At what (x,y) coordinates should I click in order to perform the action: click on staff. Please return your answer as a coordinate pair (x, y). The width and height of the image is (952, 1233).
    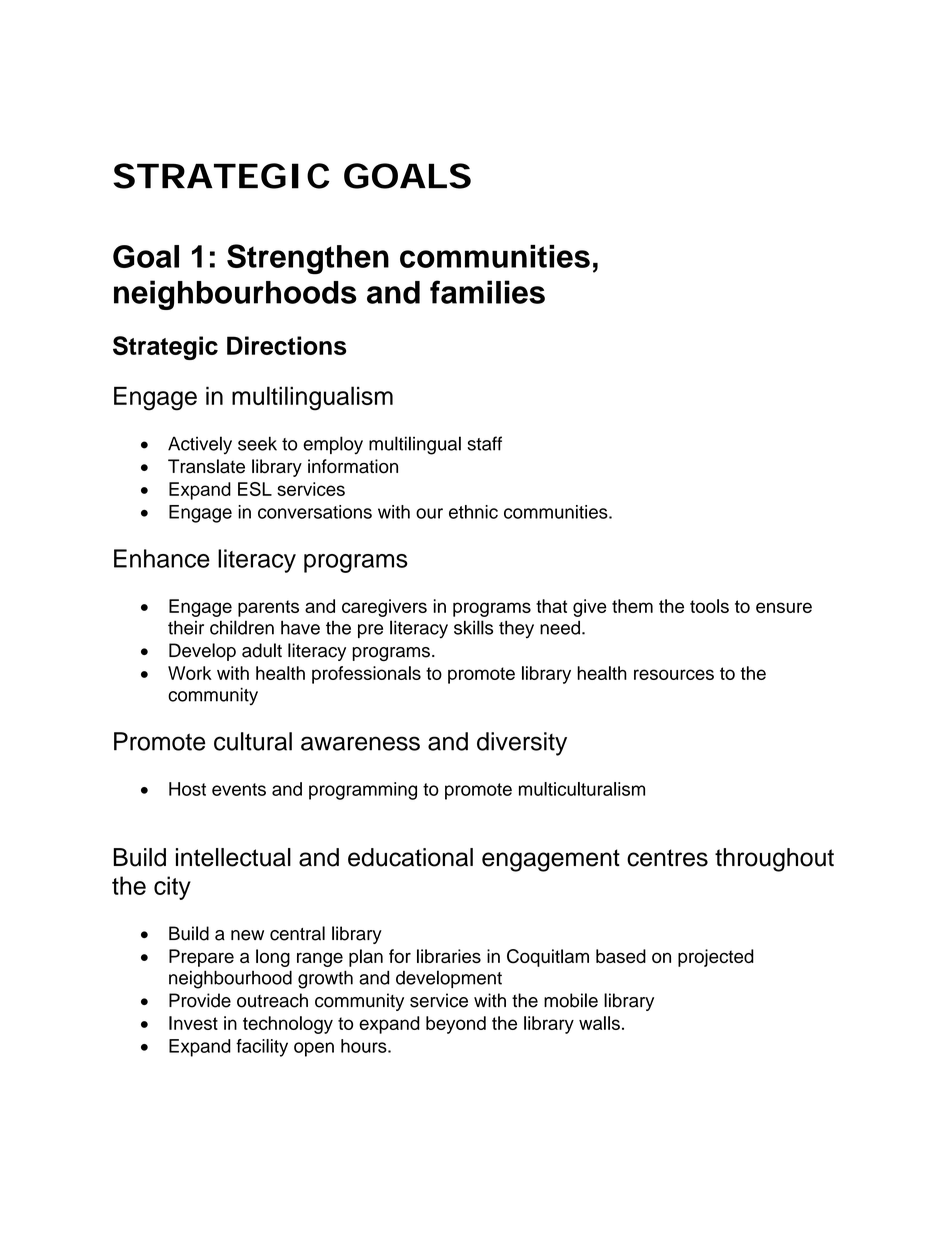
    Looking at the image, I should click on (484, 443).
